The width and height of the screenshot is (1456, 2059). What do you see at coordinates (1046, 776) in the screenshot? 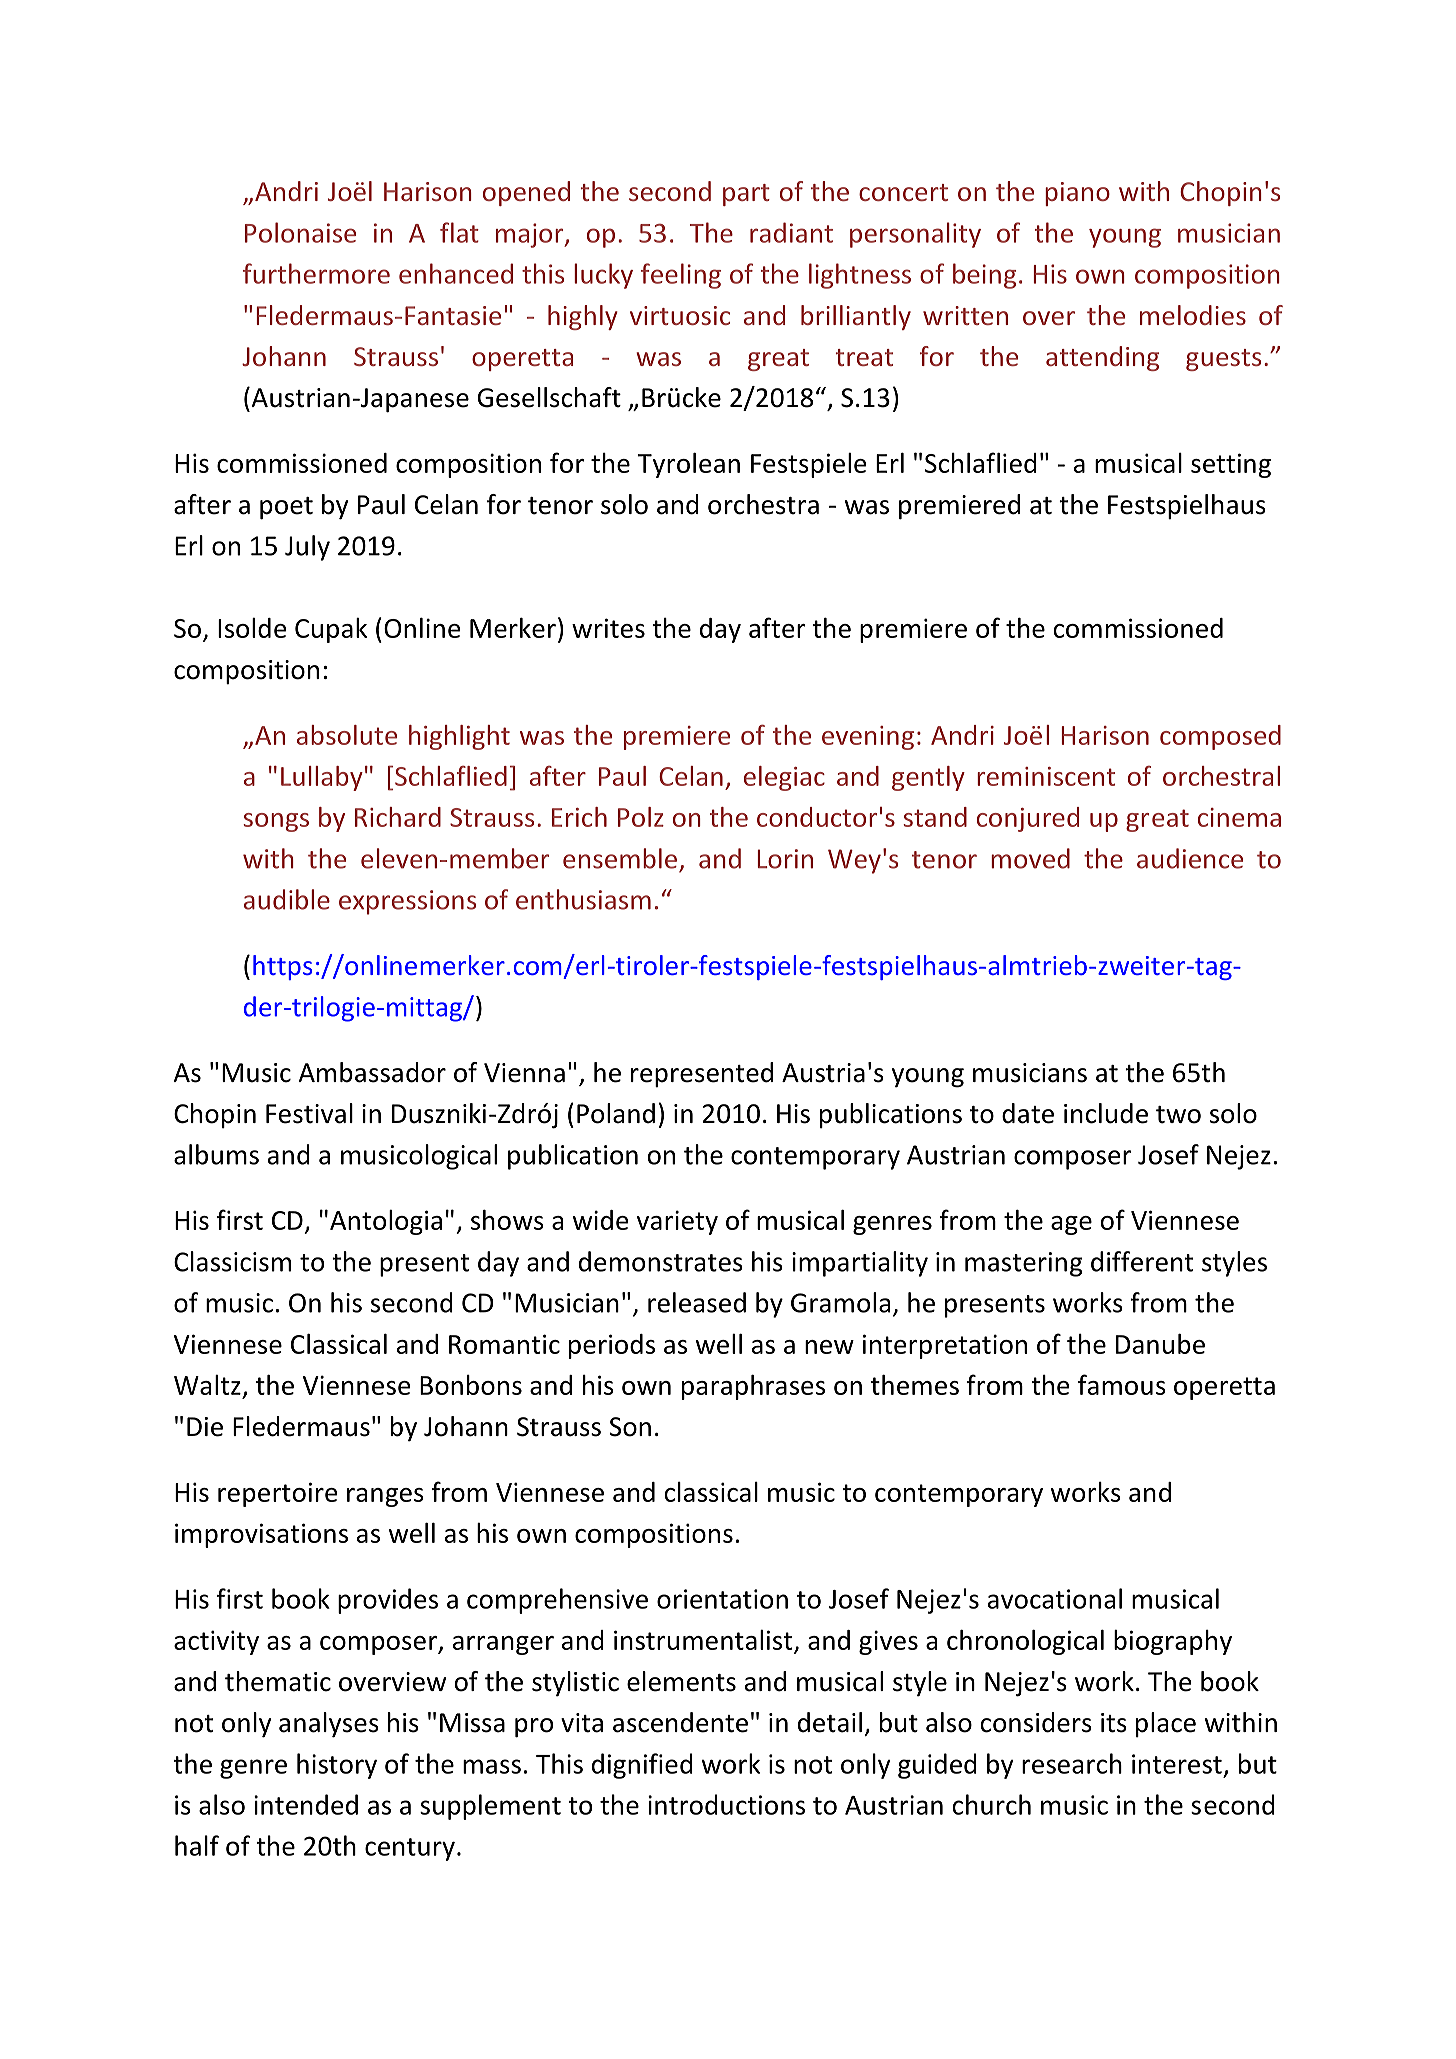
I see `reminiscent` at bounding box center [1046, 776].
